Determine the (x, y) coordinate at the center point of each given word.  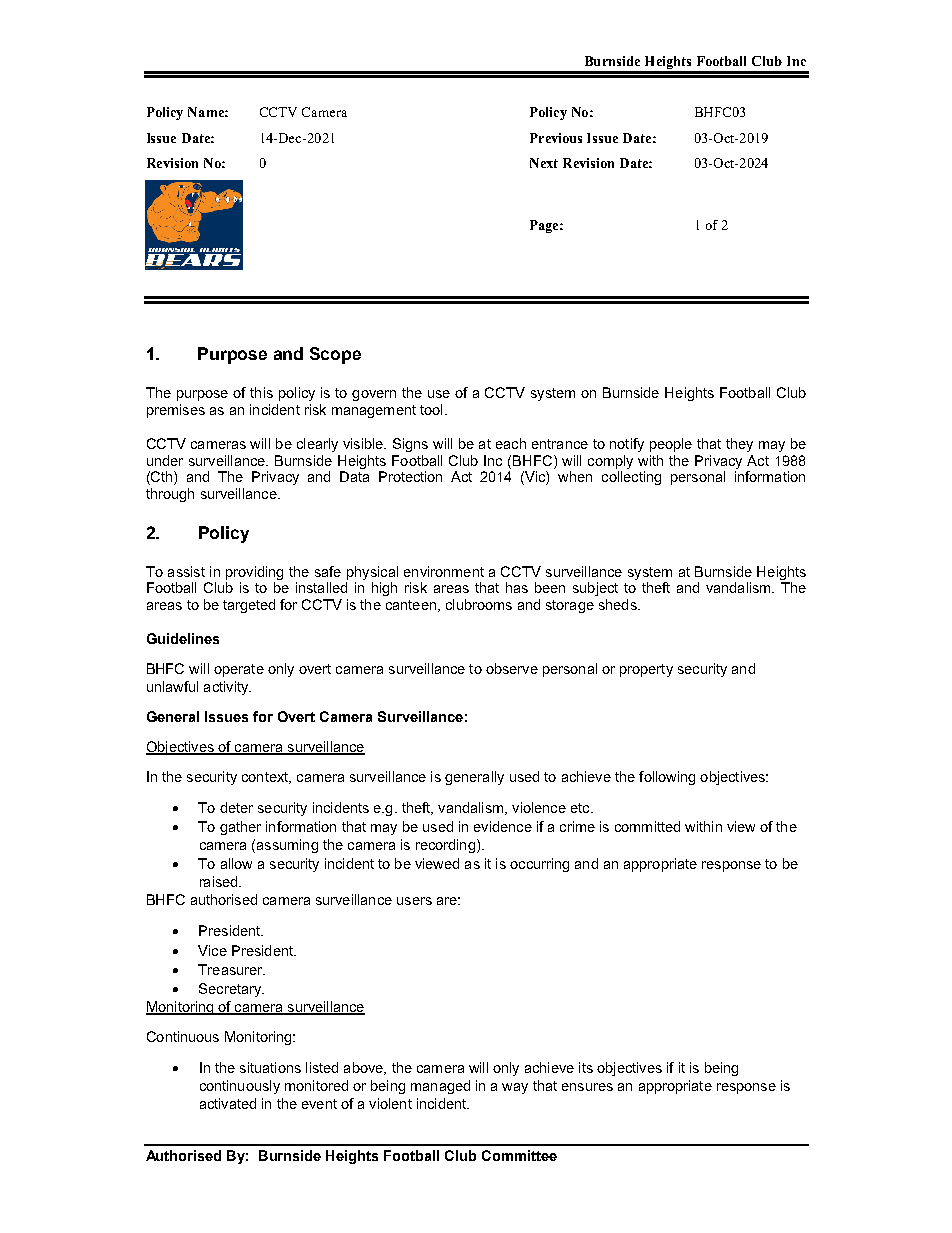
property (646, 670)
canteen (411, 605)
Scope (335, 355)
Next (544, 163)
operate (239, 670)
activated (228, 1103)
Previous (556, 138)
